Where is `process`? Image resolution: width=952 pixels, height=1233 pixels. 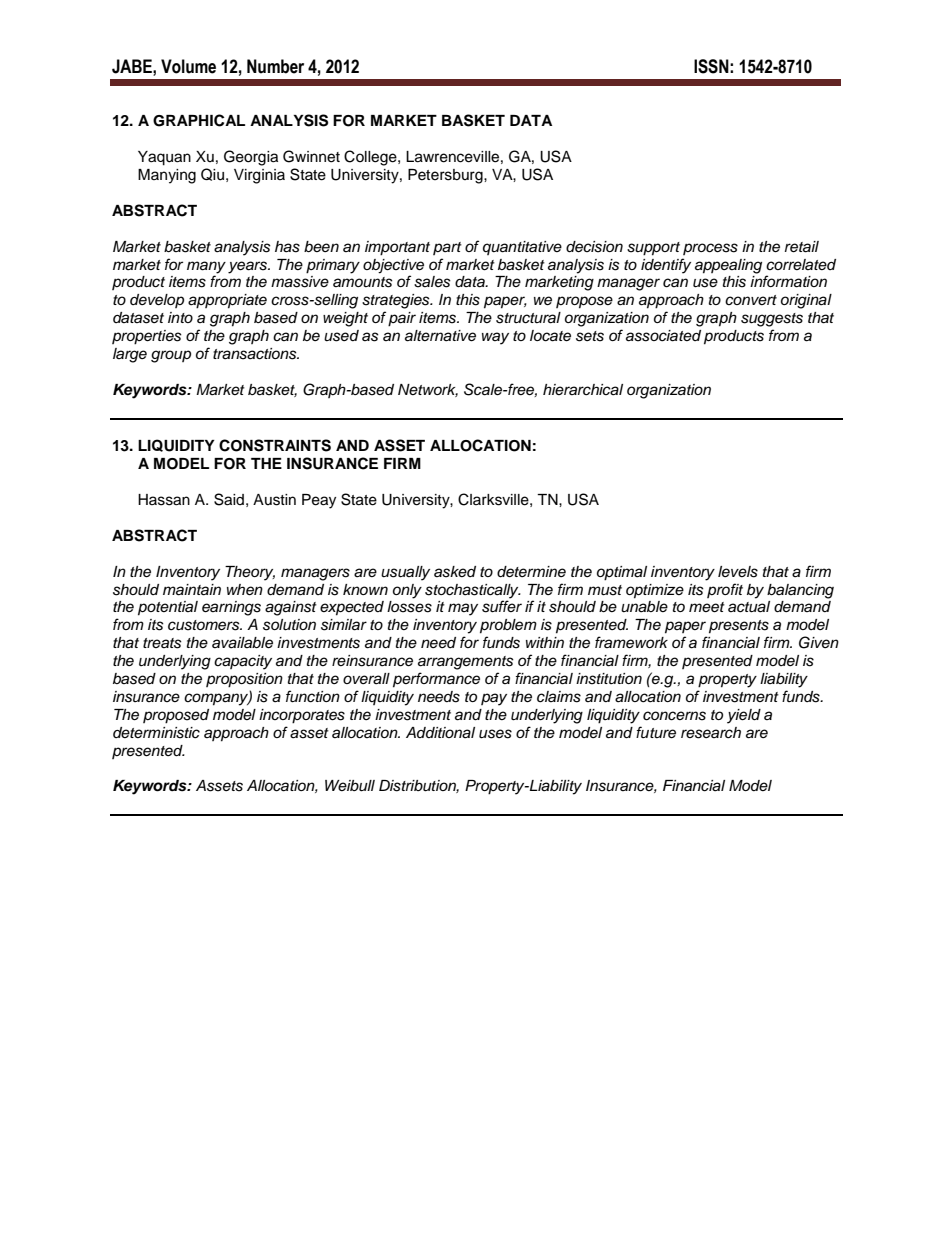 process is located at coordinates (710, 249).
